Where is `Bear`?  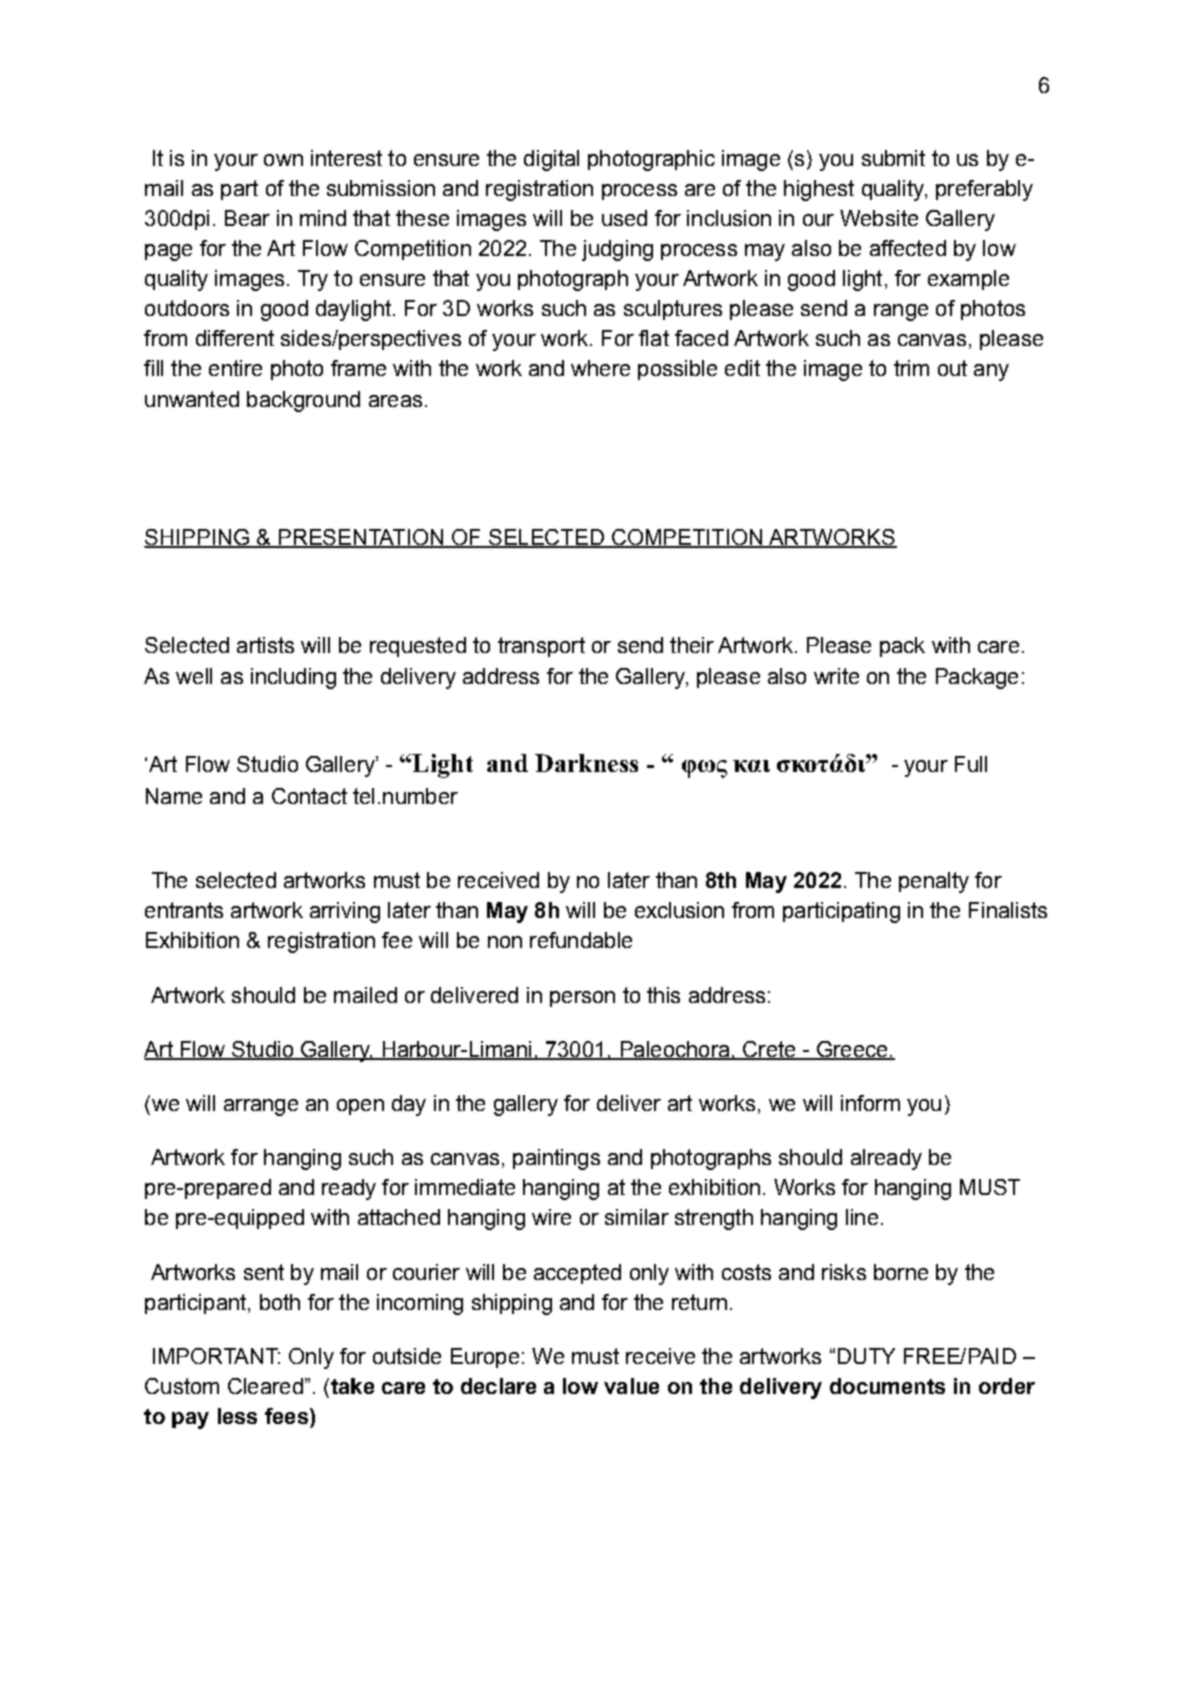
Bear is located at coordinates (247, 218).
